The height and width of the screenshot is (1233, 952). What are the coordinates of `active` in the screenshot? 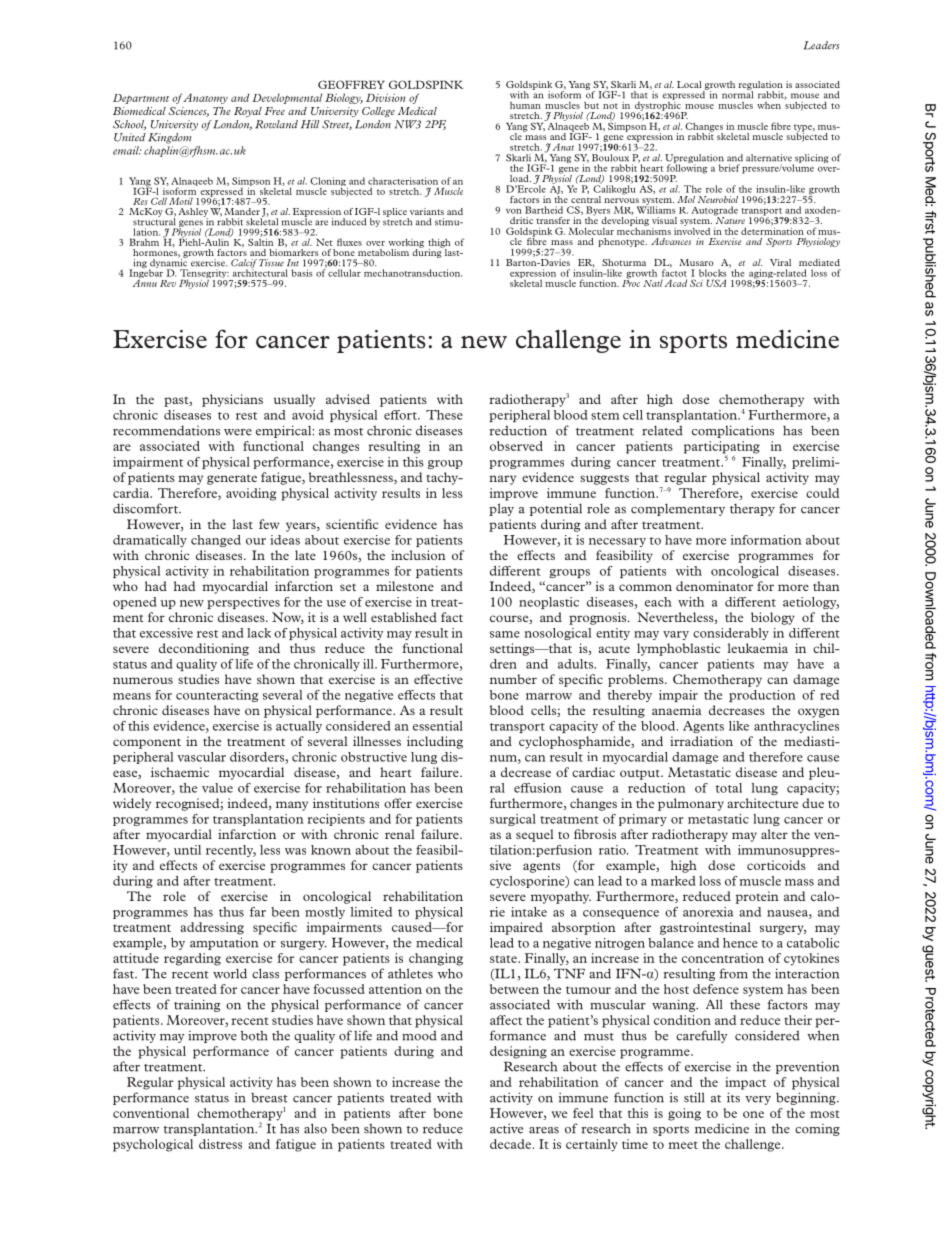 It's located at (506, 1128).
